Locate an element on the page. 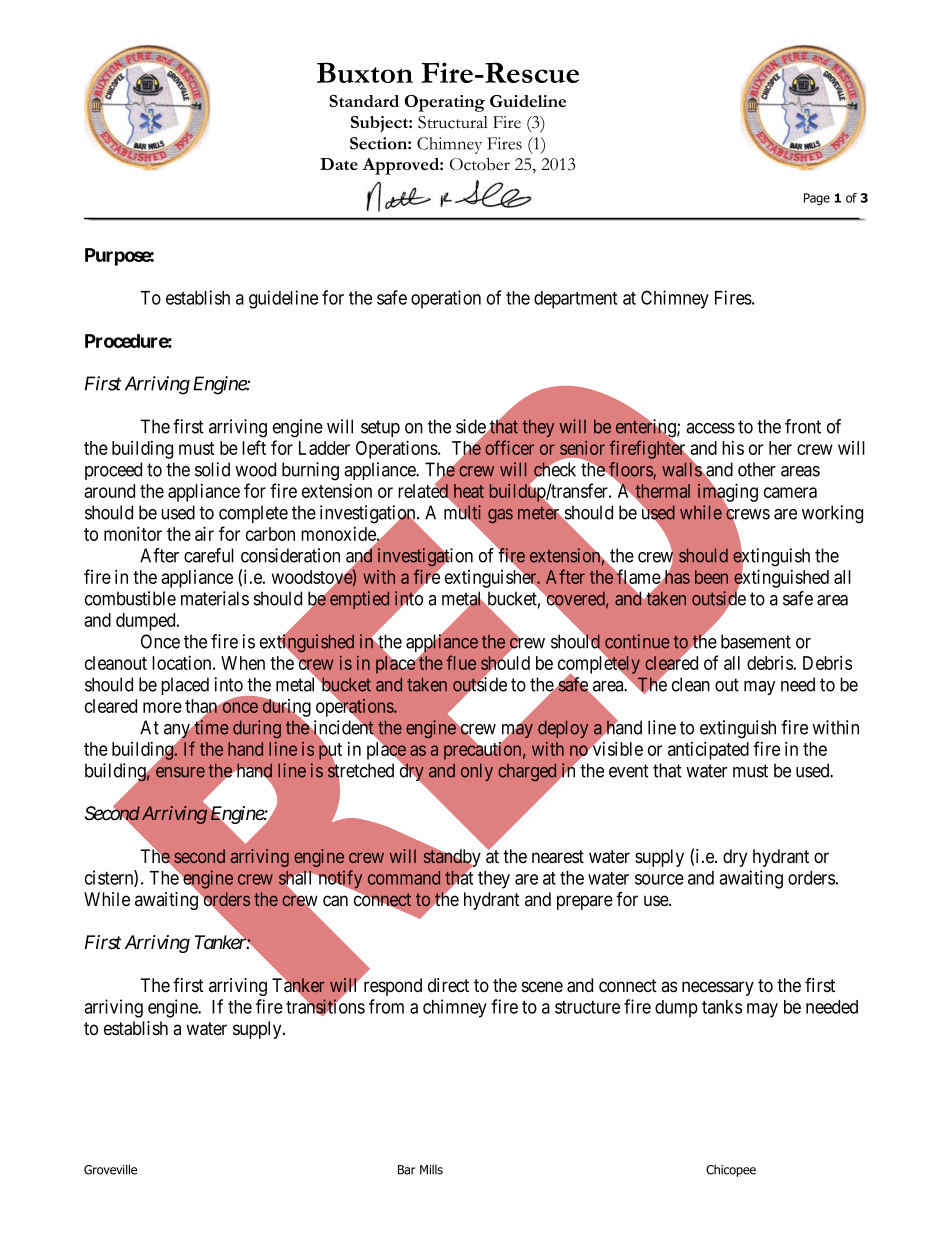  Chicopee is located at coordinates (731, 1171).
